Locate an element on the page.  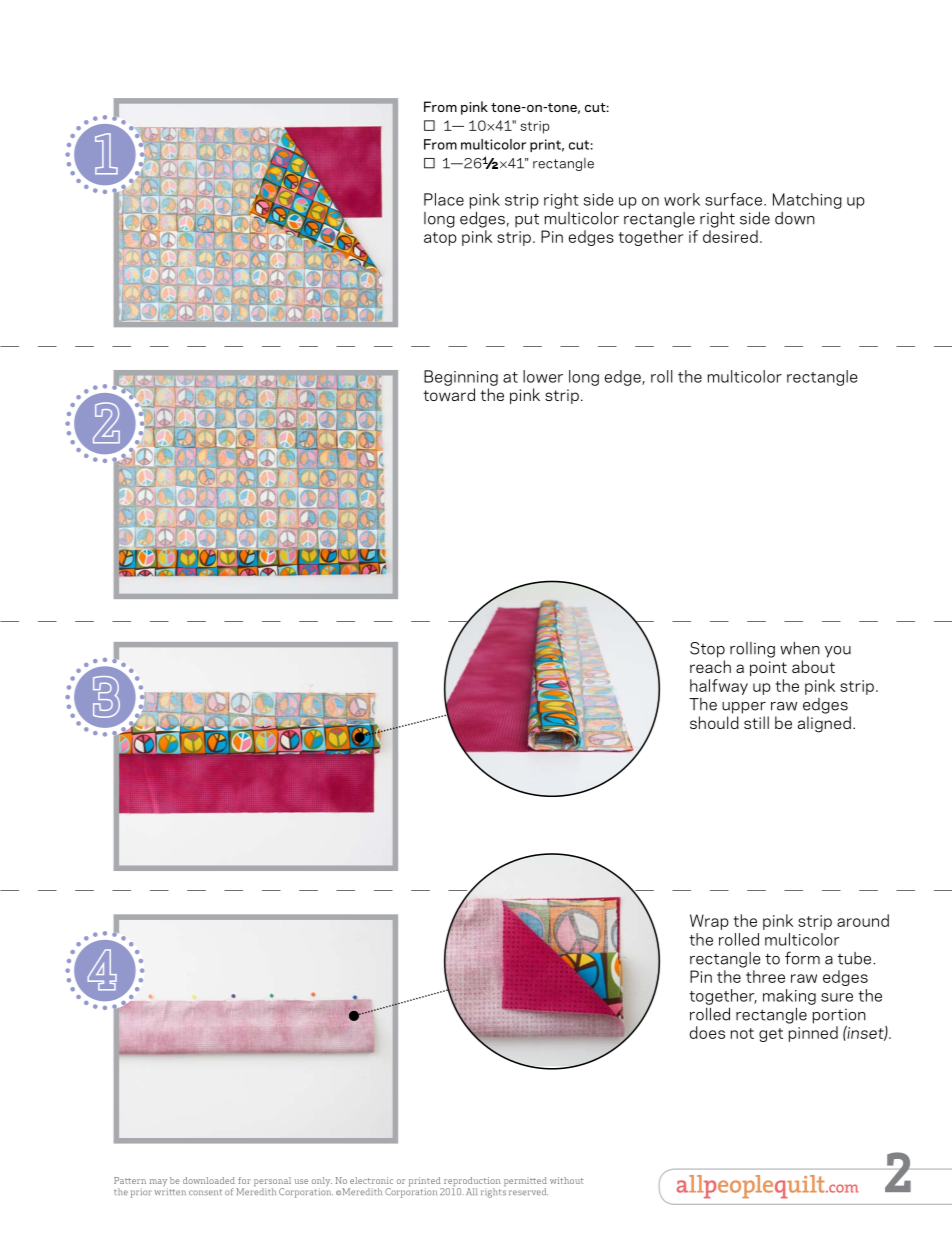
Beginning is located at coordinates (461, 378).
